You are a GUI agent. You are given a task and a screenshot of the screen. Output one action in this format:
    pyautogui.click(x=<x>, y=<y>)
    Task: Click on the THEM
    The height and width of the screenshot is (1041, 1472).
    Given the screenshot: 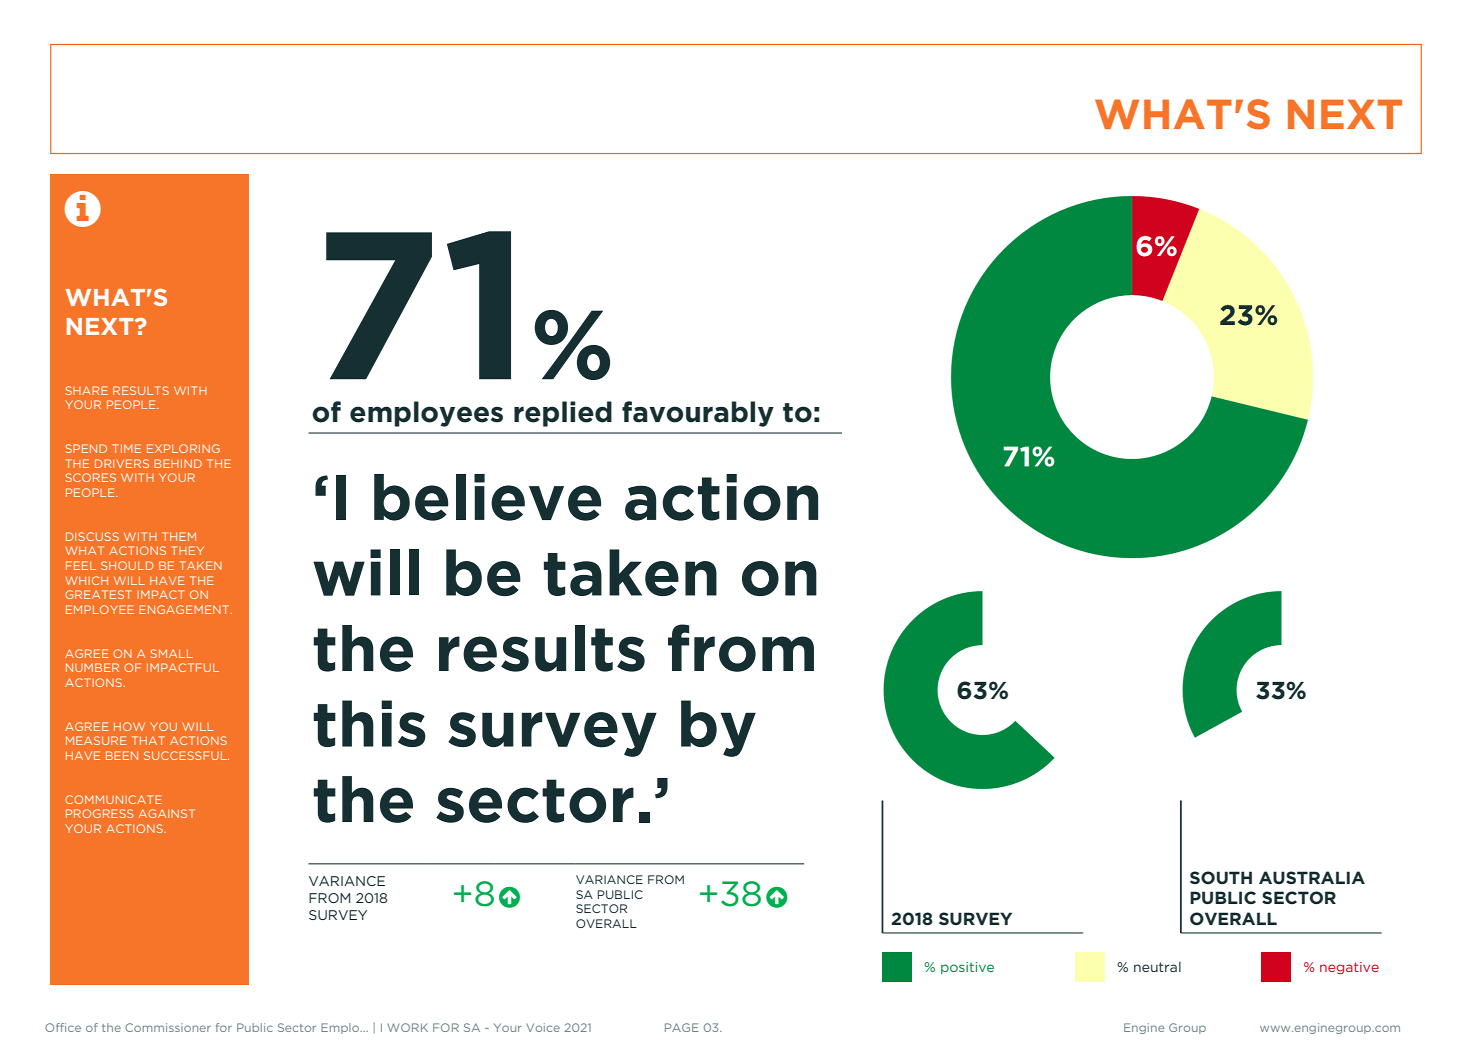 What is the action you would take?
    pyautogui.click(x=179, y=536)
